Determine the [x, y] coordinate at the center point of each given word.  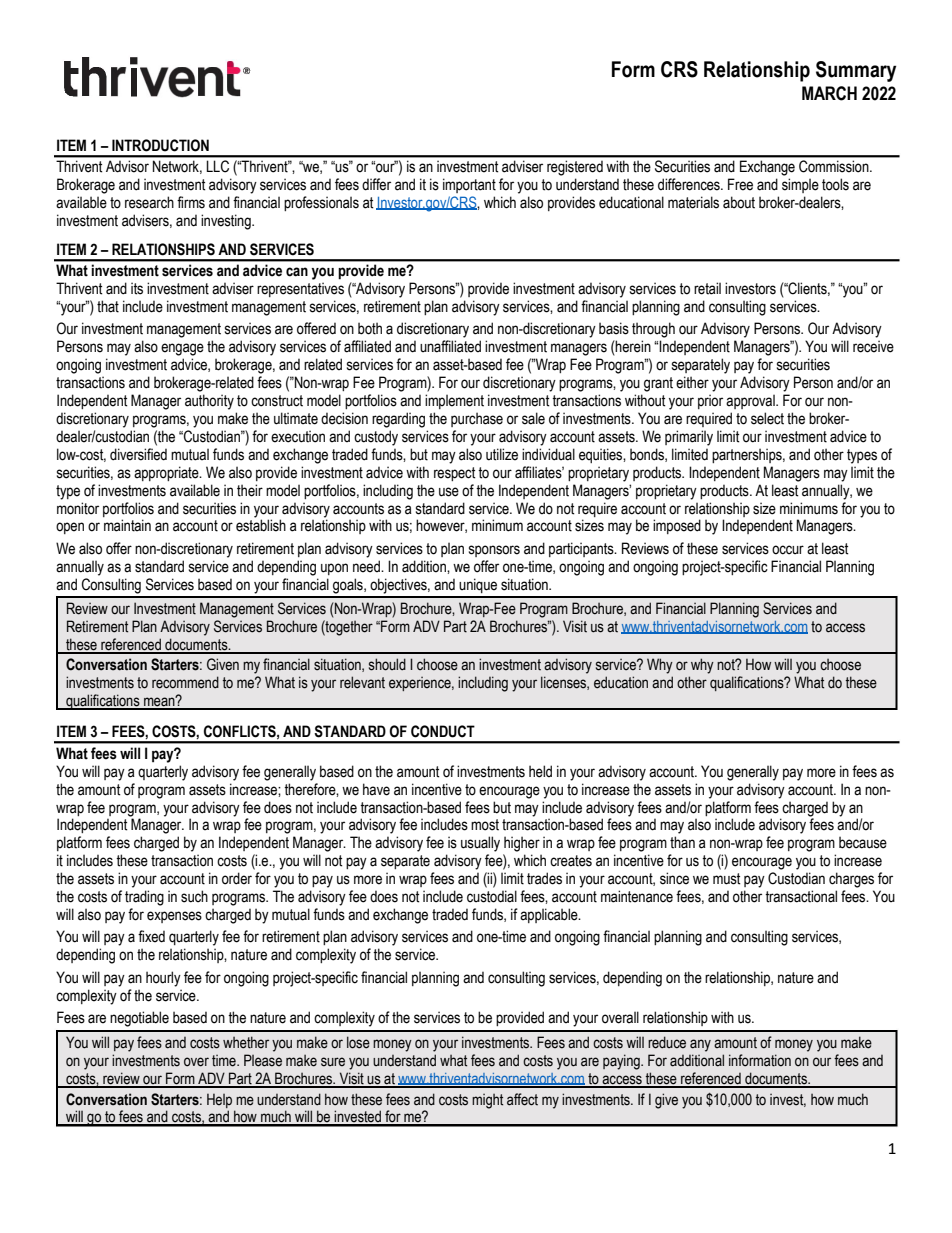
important [469, 185]
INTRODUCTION [160, 145]
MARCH [829, 93]
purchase [477, 419]
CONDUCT [443, 731]
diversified [138, 454]
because [863, 842]
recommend [185, 682]
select [767, 418]
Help [219, 1100]
